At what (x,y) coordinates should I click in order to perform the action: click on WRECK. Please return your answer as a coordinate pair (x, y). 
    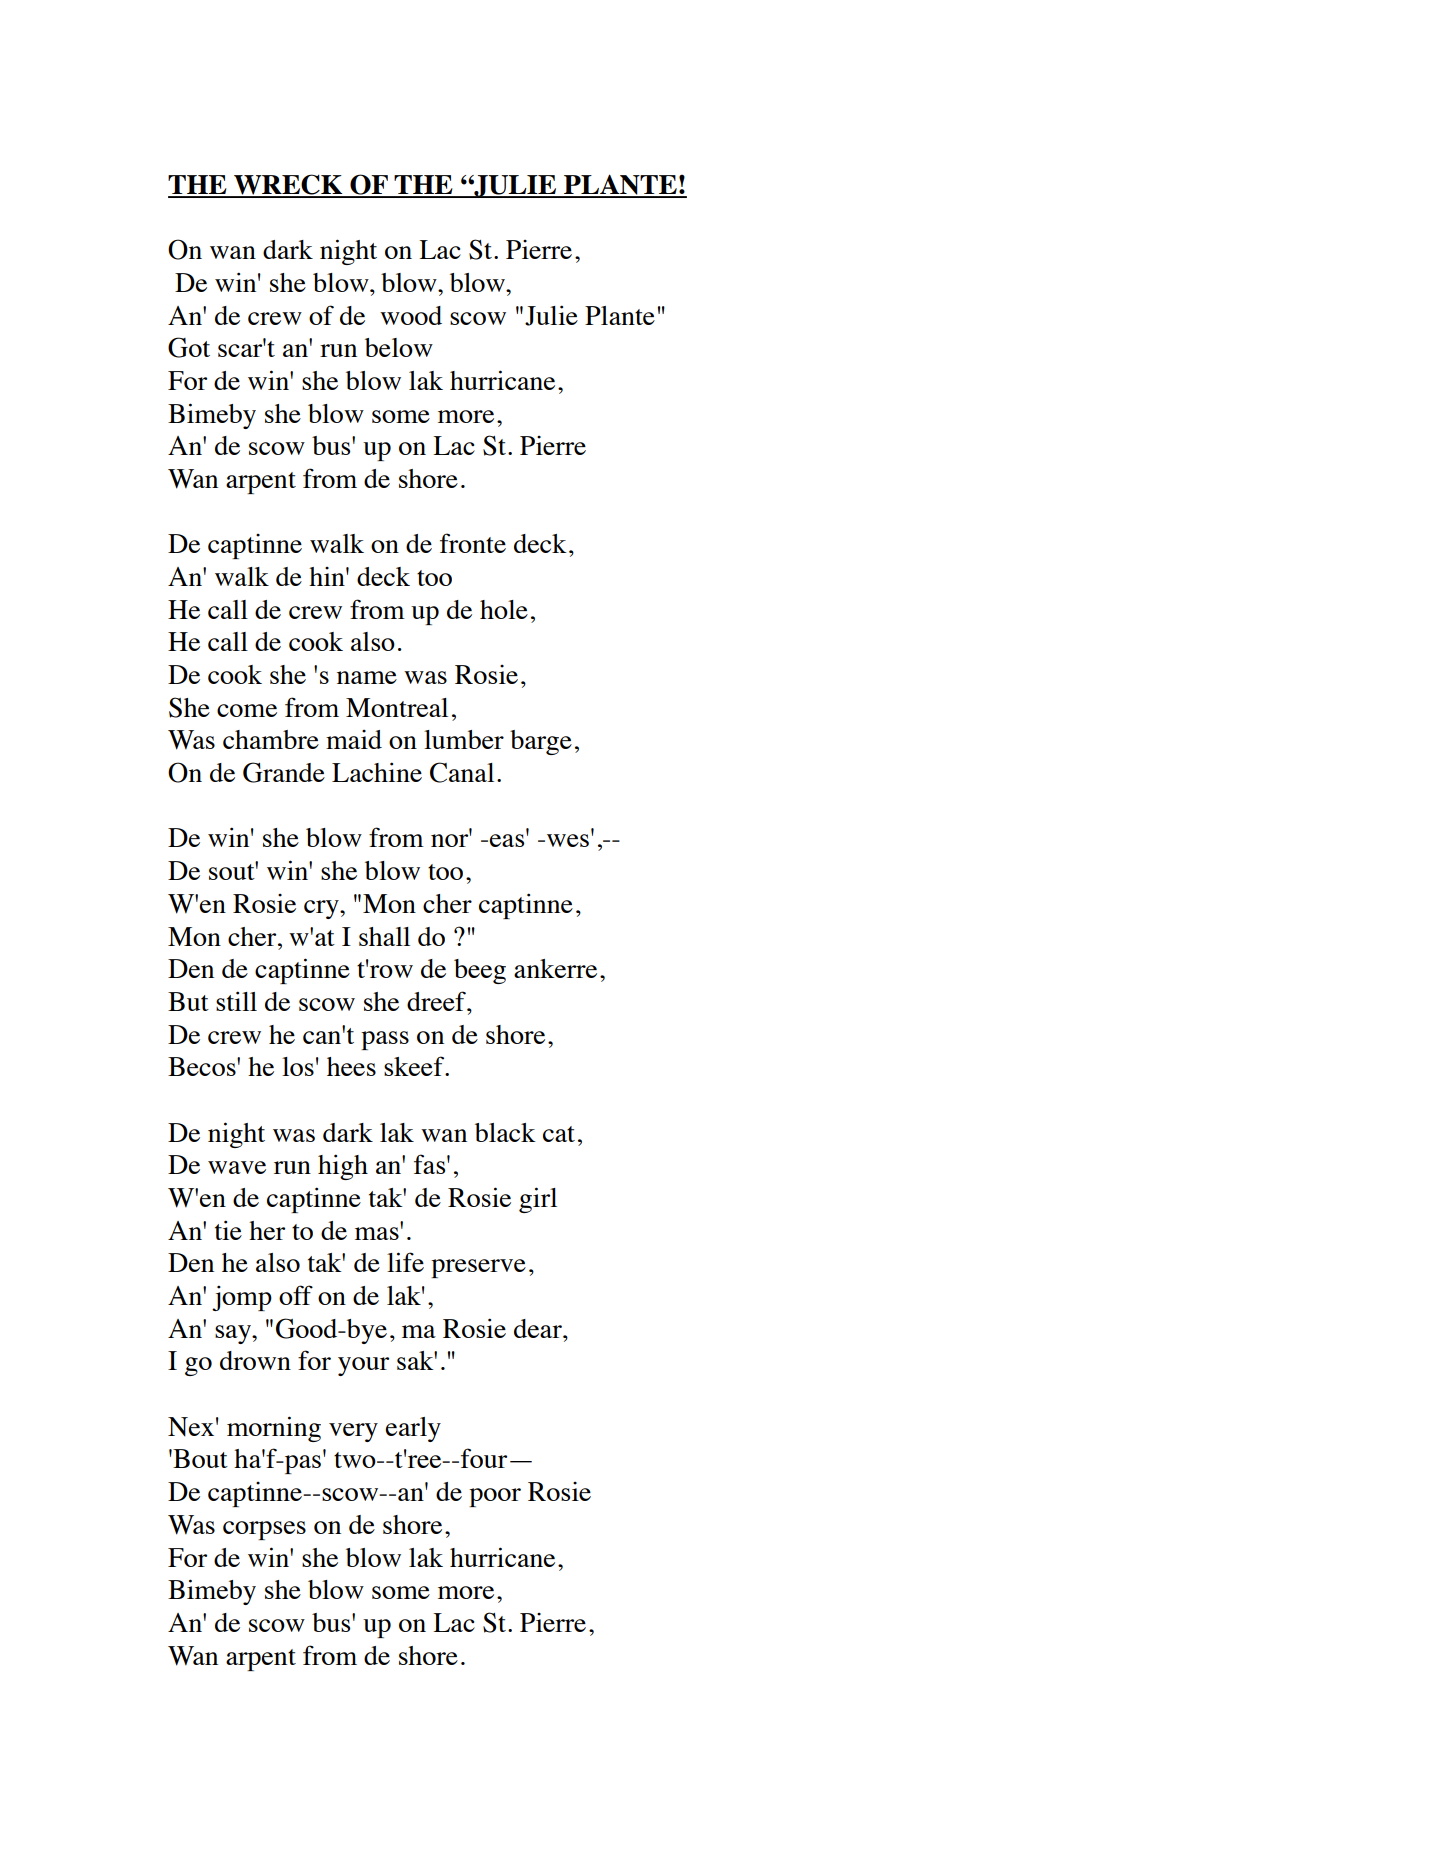
    Looking at the image, I should click on (288, 185).
